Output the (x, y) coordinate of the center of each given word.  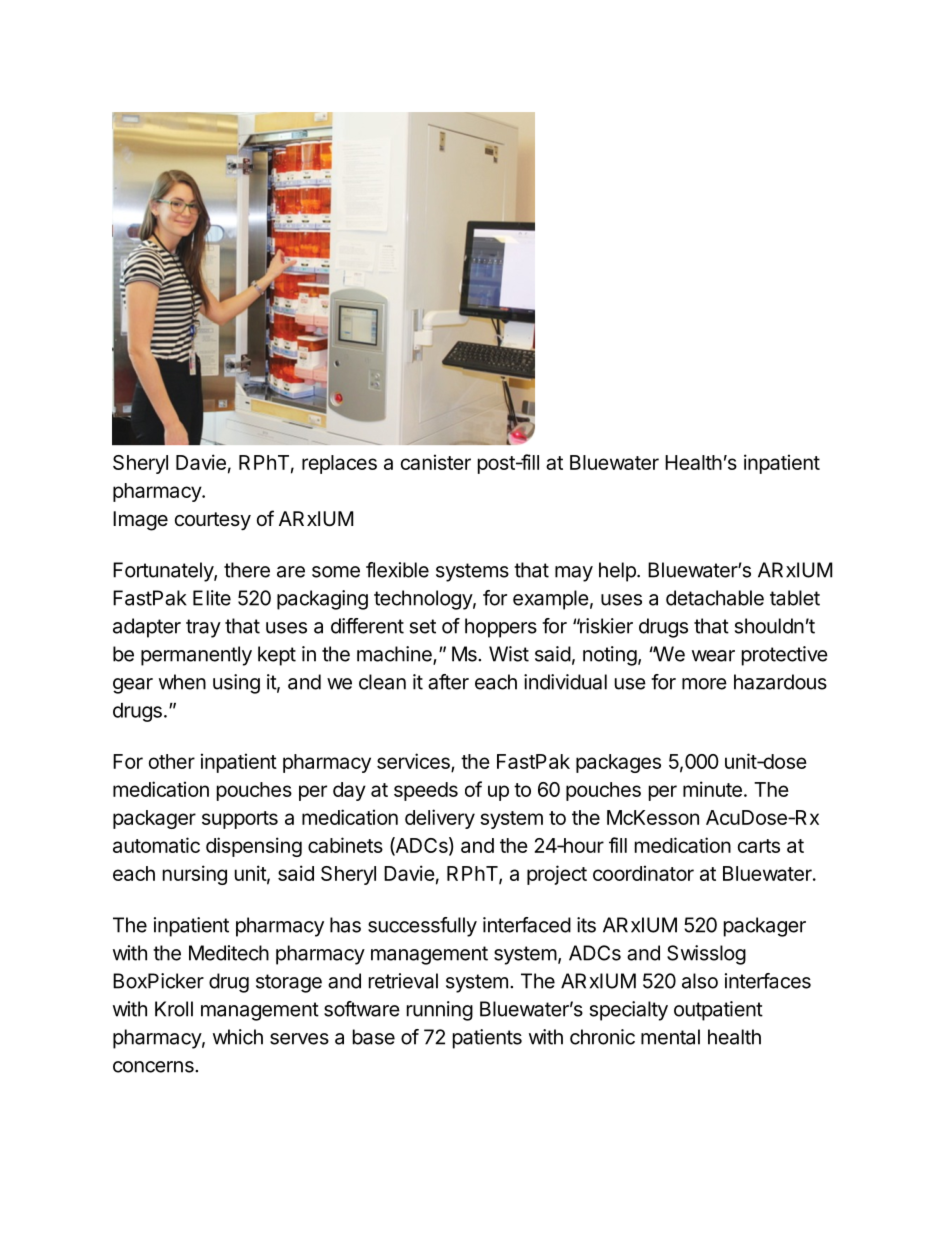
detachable (715, 598)
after (448, 682)
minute (712, 789)
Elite (212, 598)
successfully (422, 927)
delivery (440, 819)
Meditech (229, 953)
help (618, 572)
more (704, 684)
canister (436, 462)
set (423, 626)
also (700, 981)
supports (240, 820)
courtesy (213, 521)
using (236, 684)
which (238, 1037)
